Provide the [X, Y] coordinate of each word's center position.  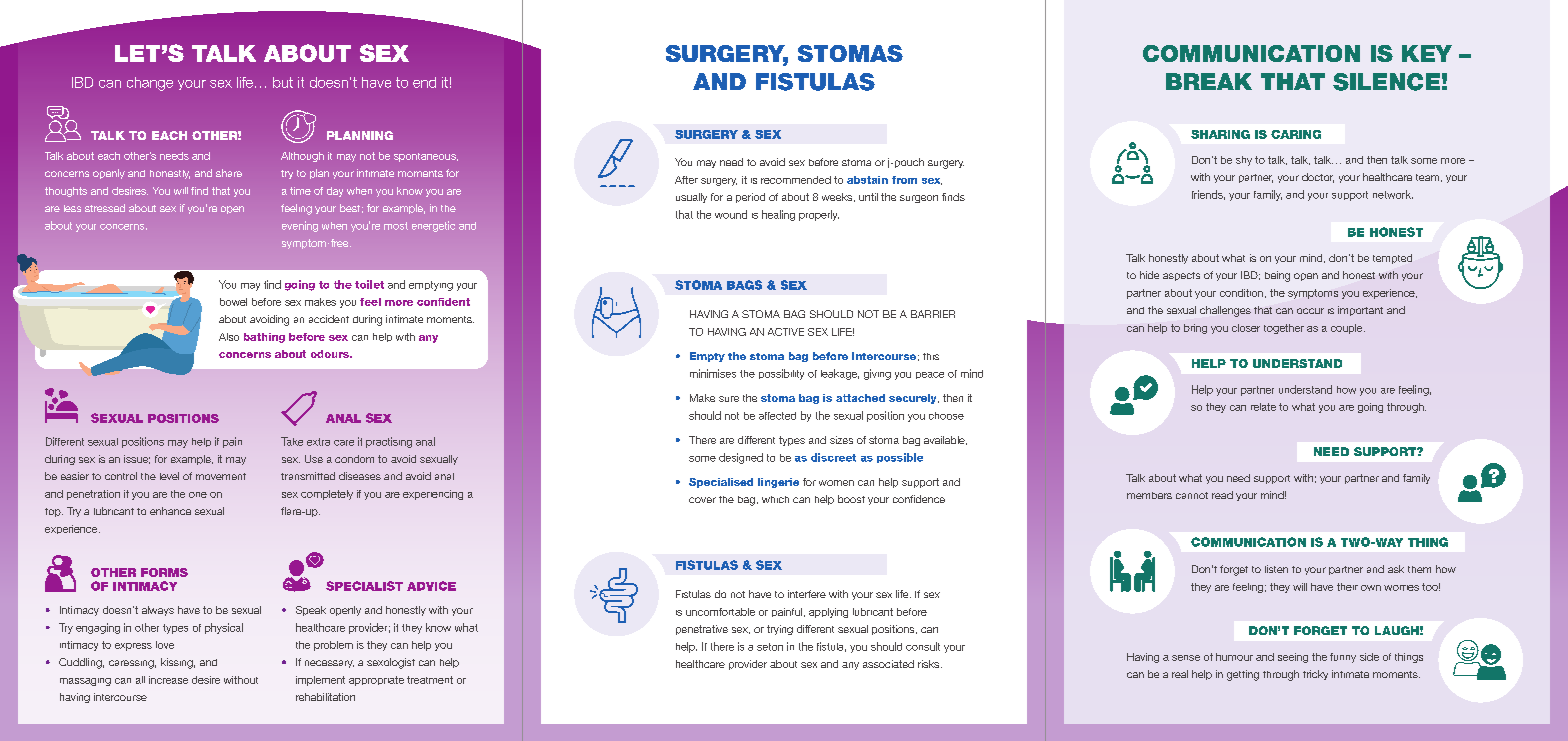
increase [168, 680]
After [686, 180]
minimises [713, 373]
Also [229, 337]
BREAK [1209, 81]
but [283, 82]
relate [1263, 407]
